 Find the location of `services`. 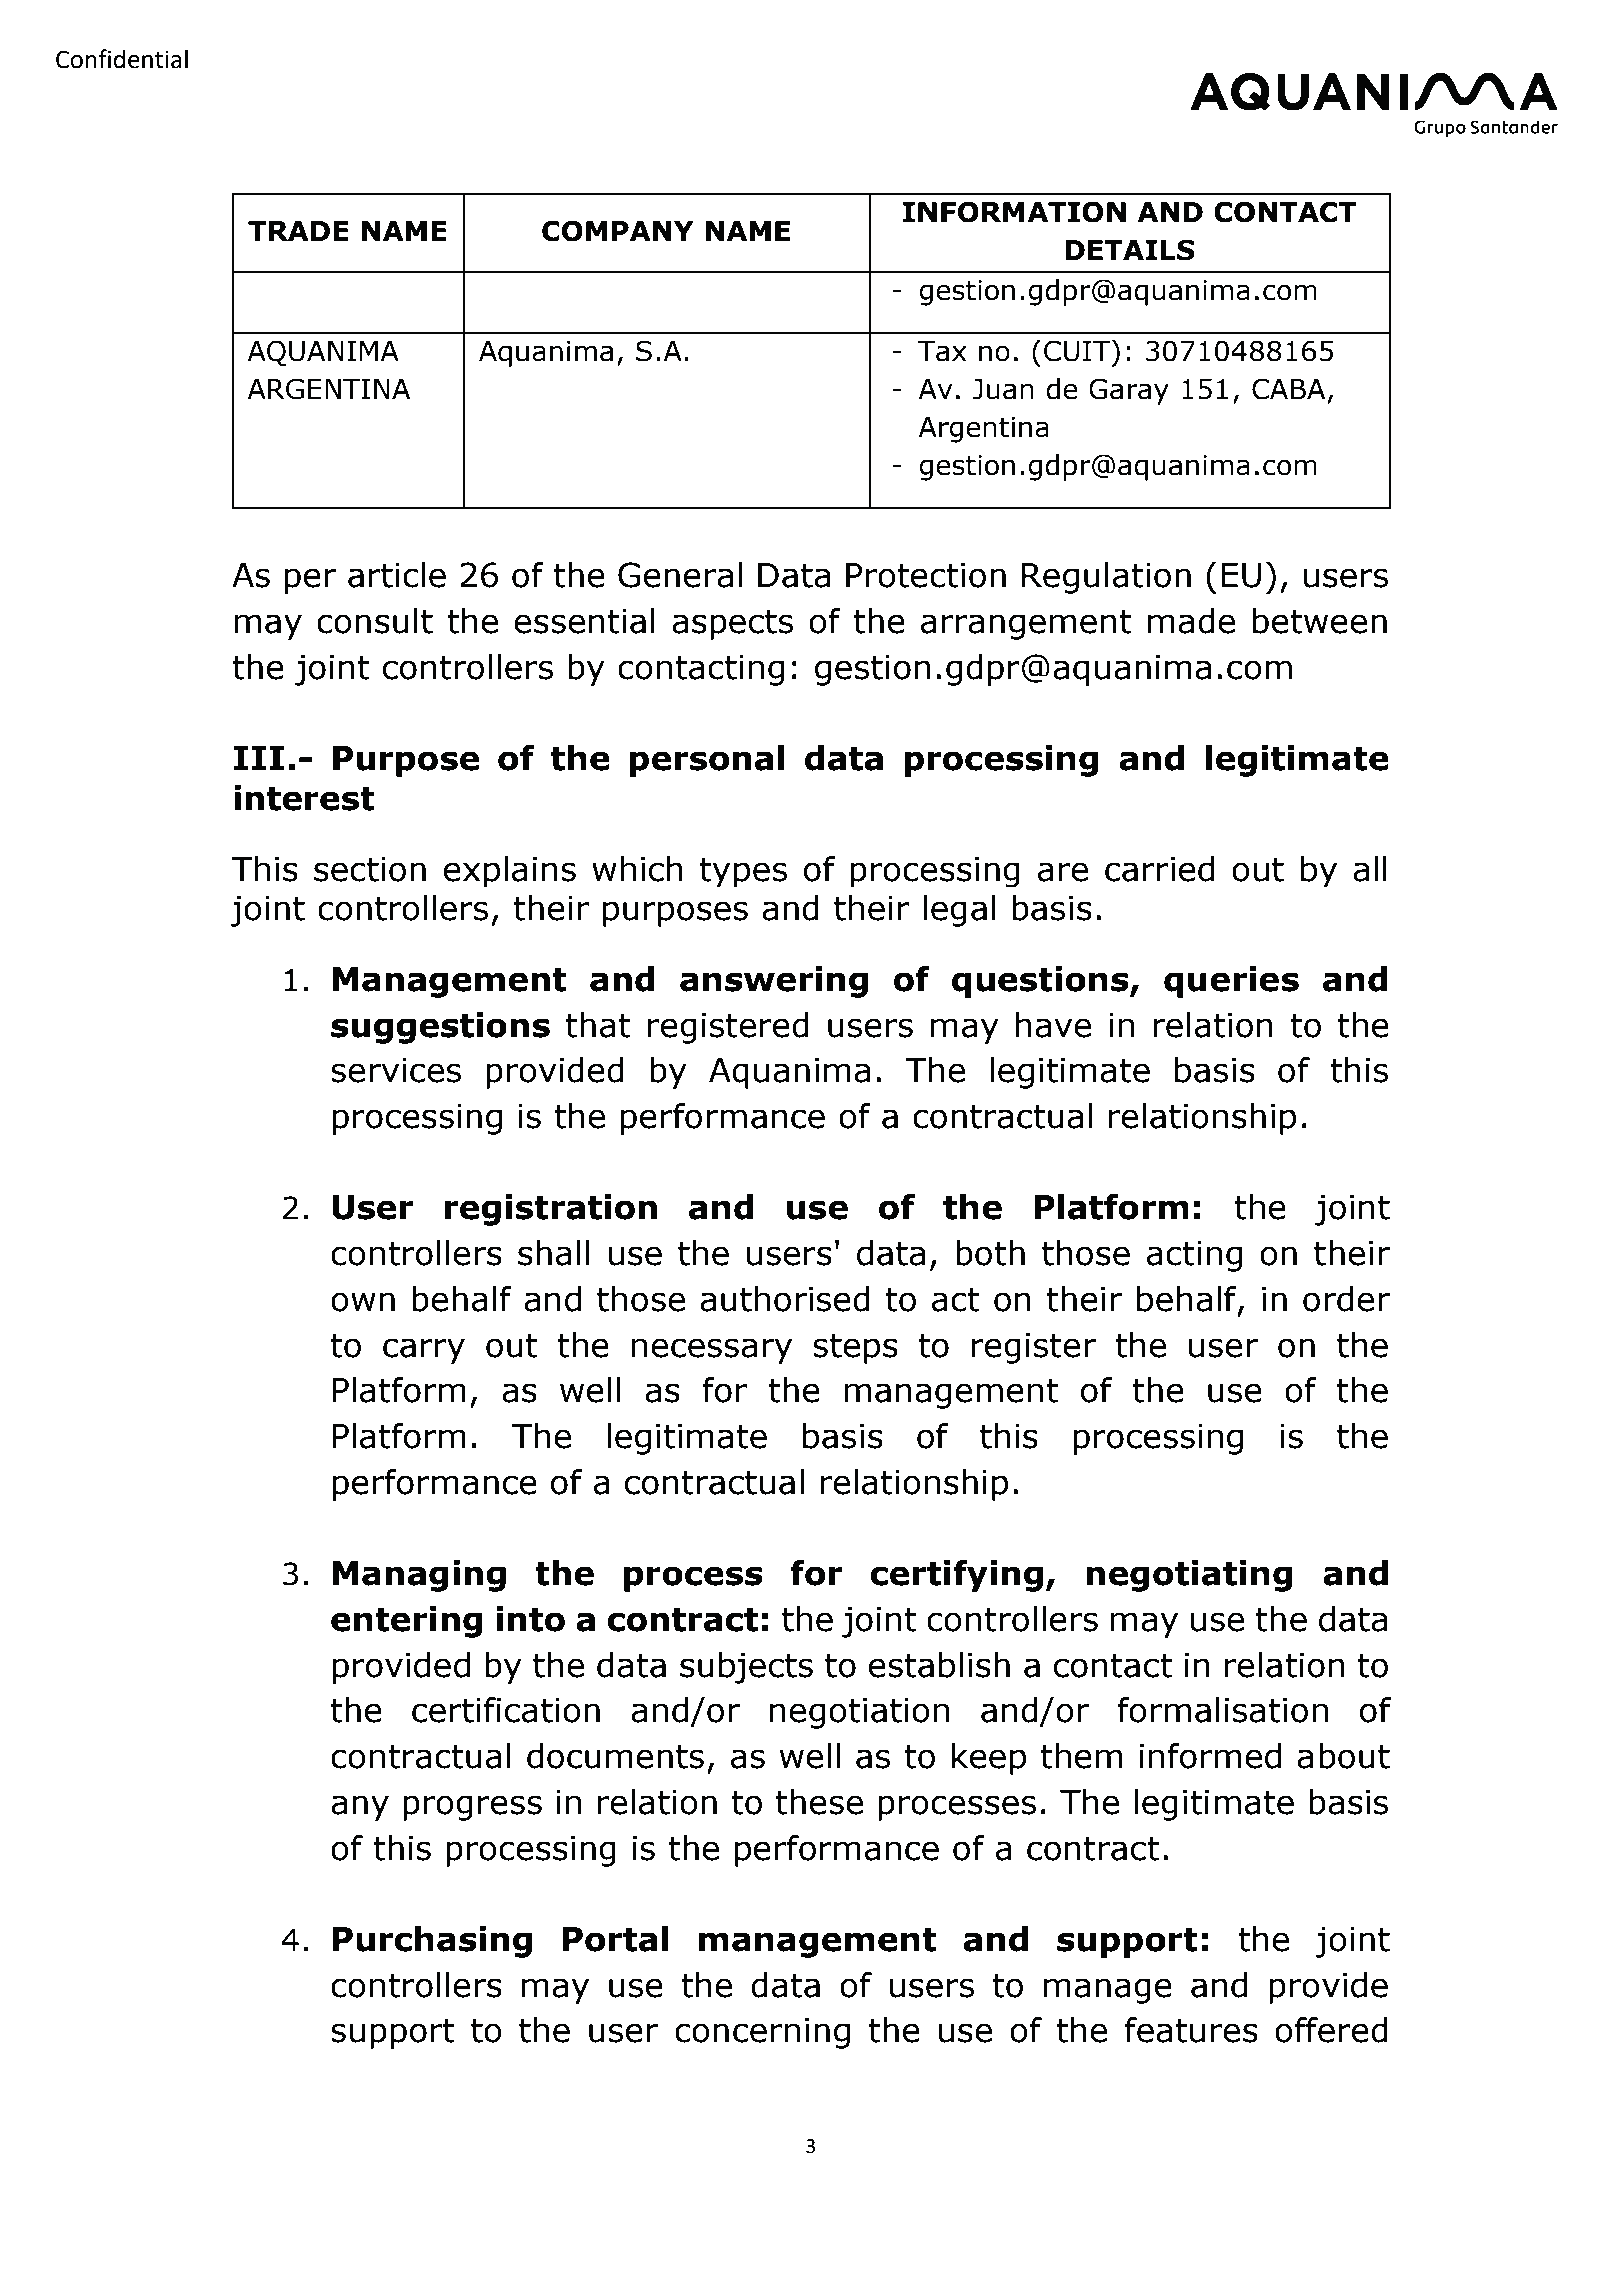

services is located at coordinates (396, 1070).
